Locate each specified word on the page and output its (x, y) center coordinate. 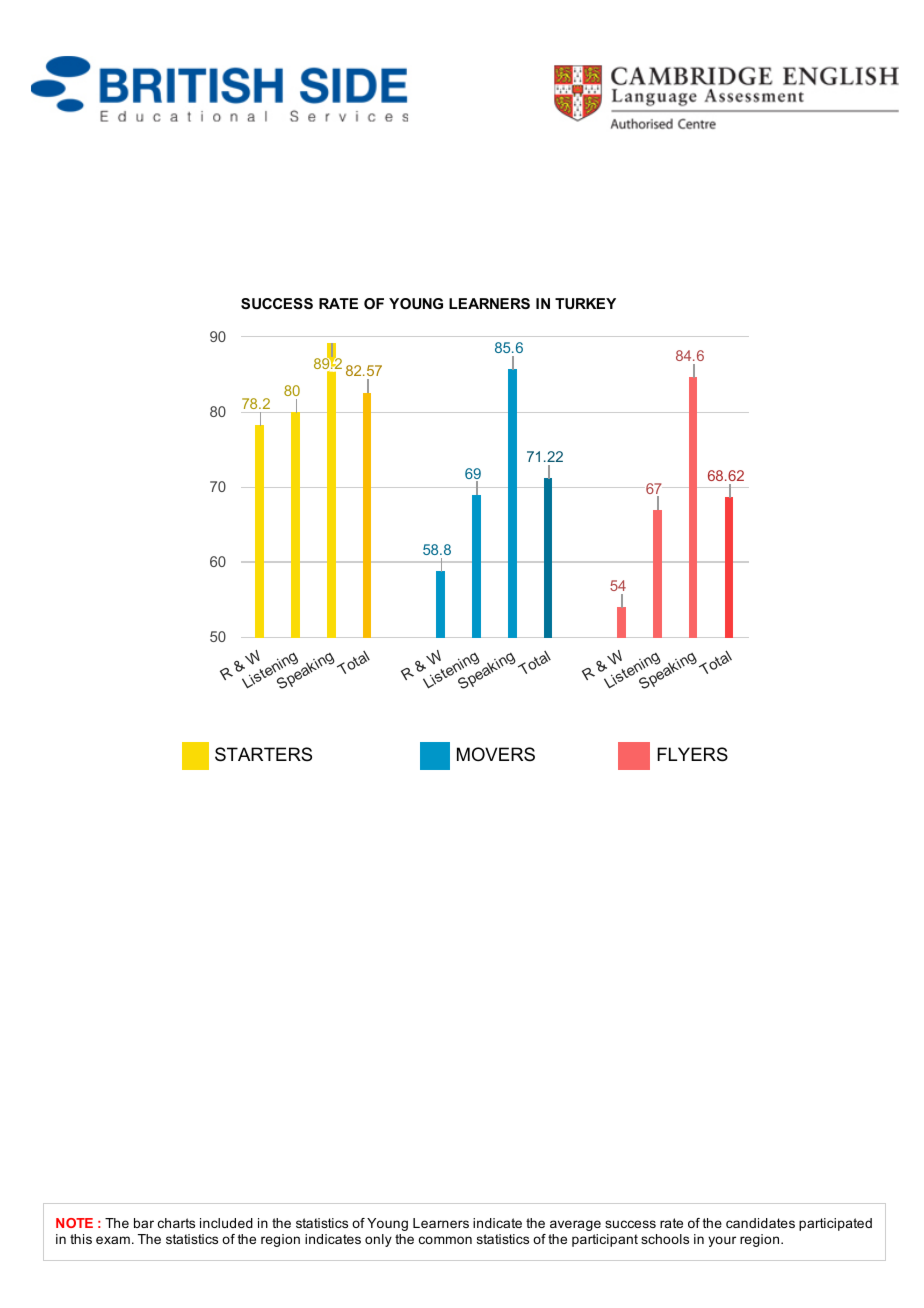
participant (605, 1240)
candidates (760, 1223)
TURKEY (585, 303)
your (722, 1241)
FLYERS (692, 754)
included (226, 1223)
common (445, 1240)
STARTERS (263, 754)
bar (144, 1223)
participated (835, 1224)
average (575, 1225)
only (378, 1240)
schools (665, 1239)
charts (176, 1223)
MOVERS (496, 754)
